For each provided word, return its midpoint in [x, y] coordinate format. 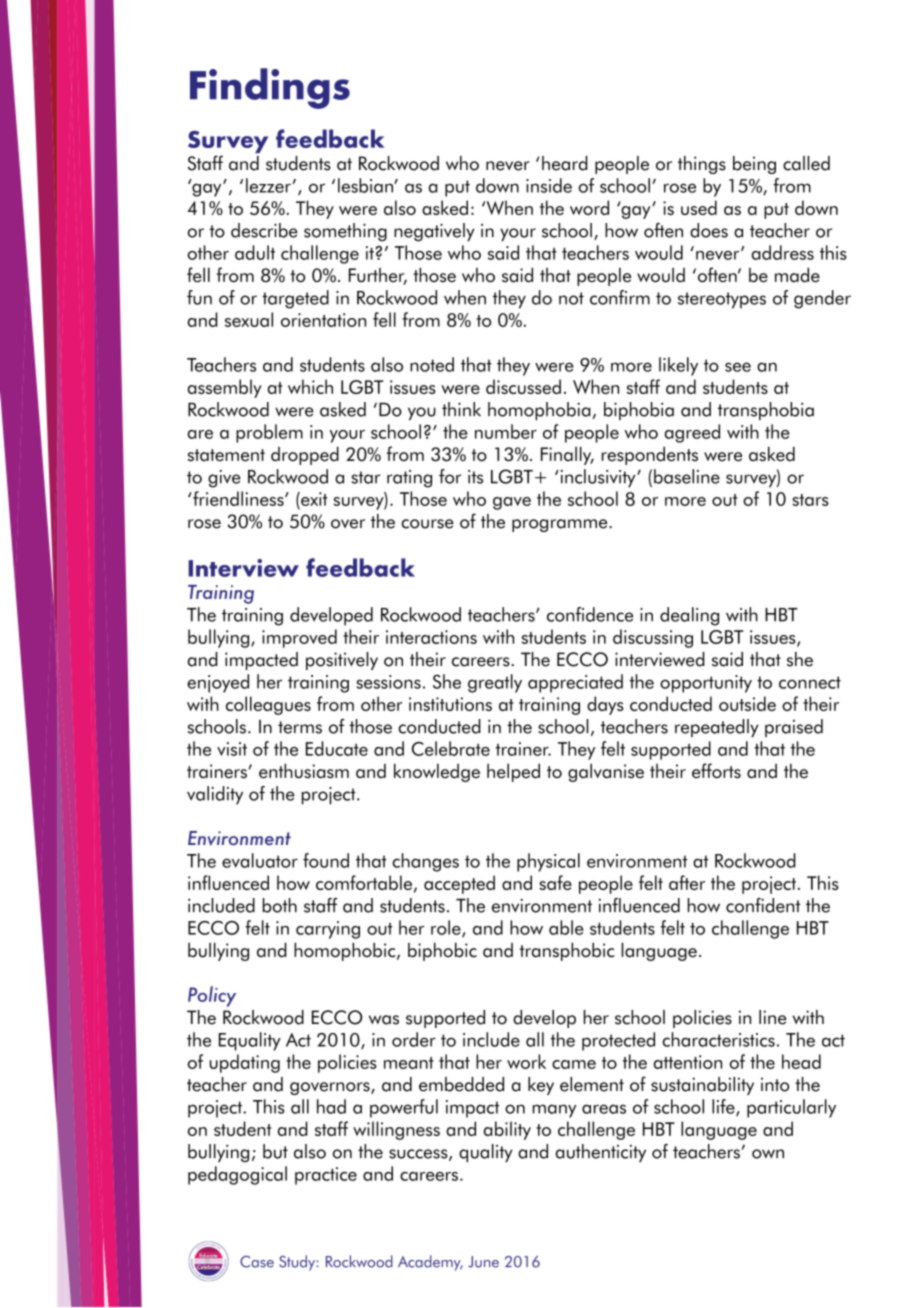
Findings [270, 88]
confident [763, 905]
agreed [692, 433]
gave [512, 503]
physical [548, 862]
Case [257, 1262]
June [483, 1262]
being [754, 165]
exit [313, 499]
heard [565, 163]
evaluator [260, 860]
